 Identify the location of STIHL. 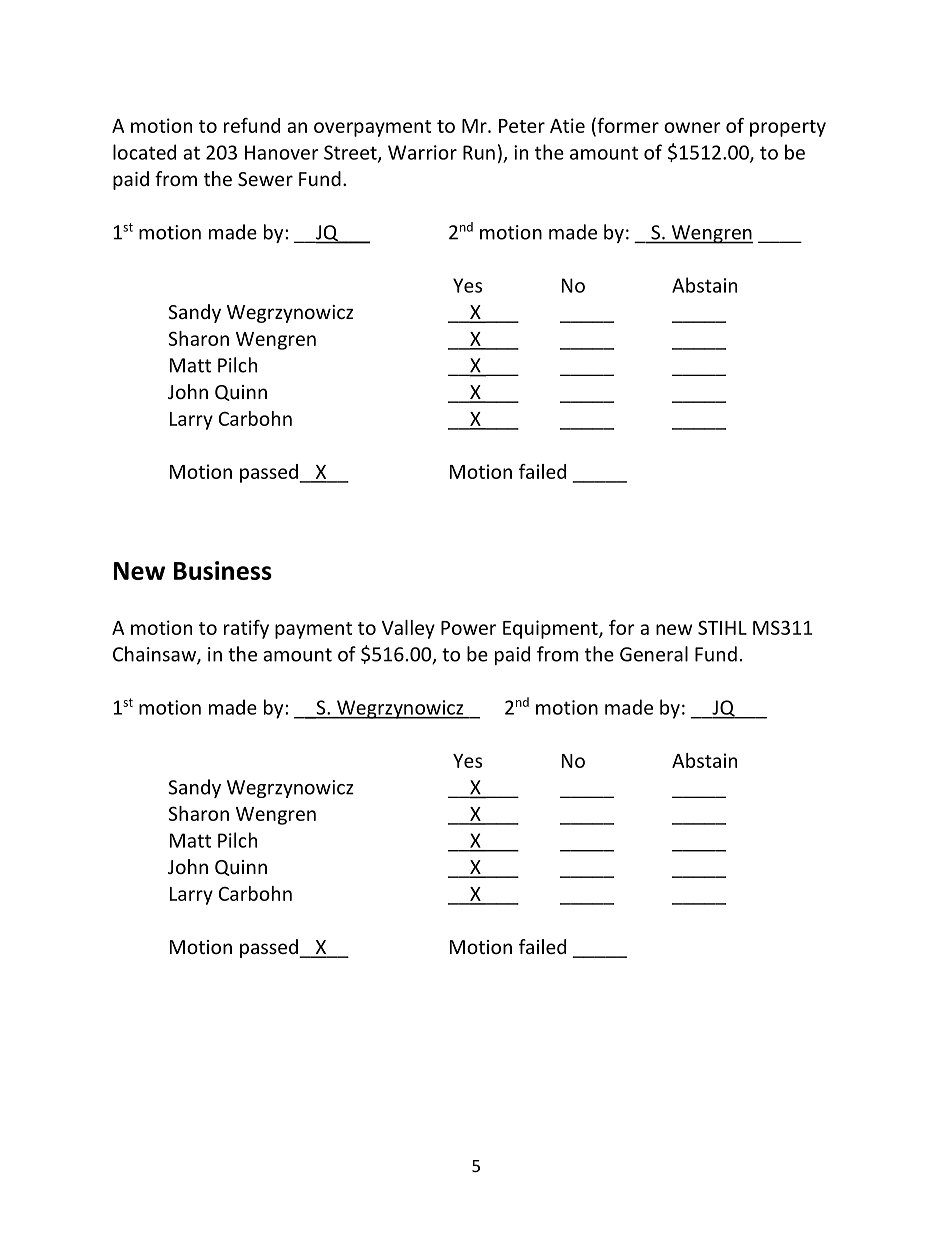
(722, 627).
